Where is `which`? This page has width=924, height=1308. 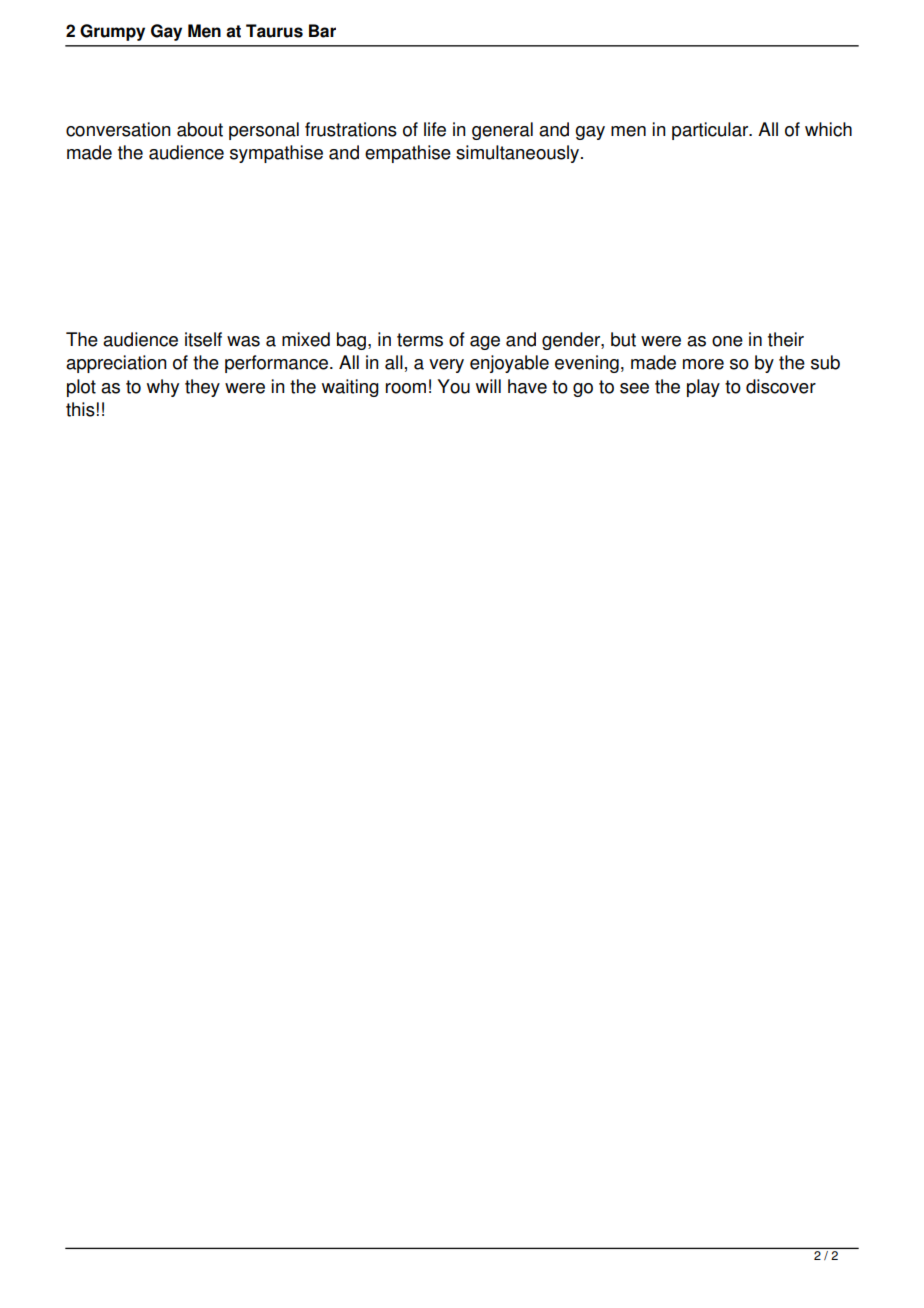 which is located at coordinates (828, 129).
